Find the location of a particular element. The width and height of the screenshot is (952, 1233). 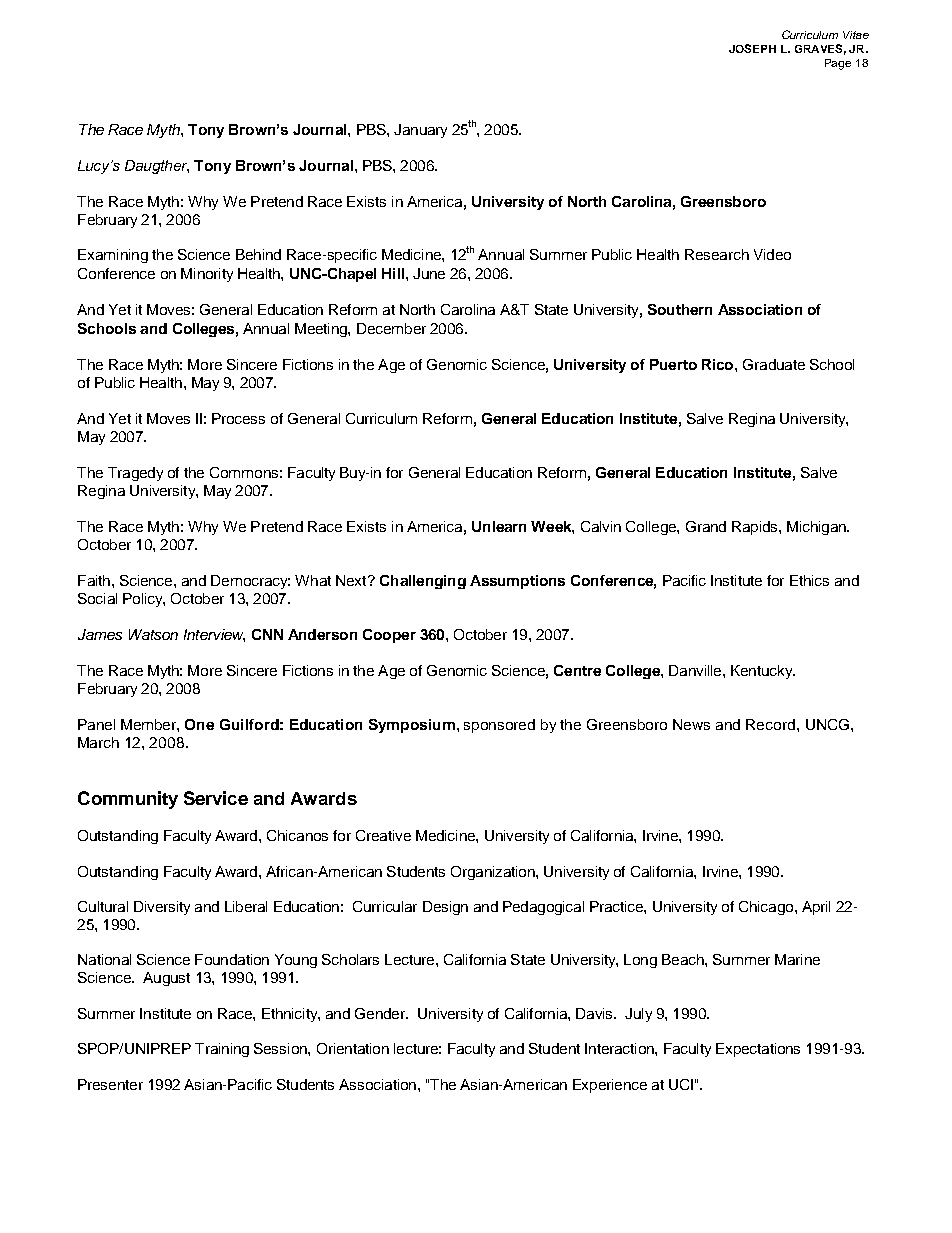

sponsored is located at coordinates (499, 726).
